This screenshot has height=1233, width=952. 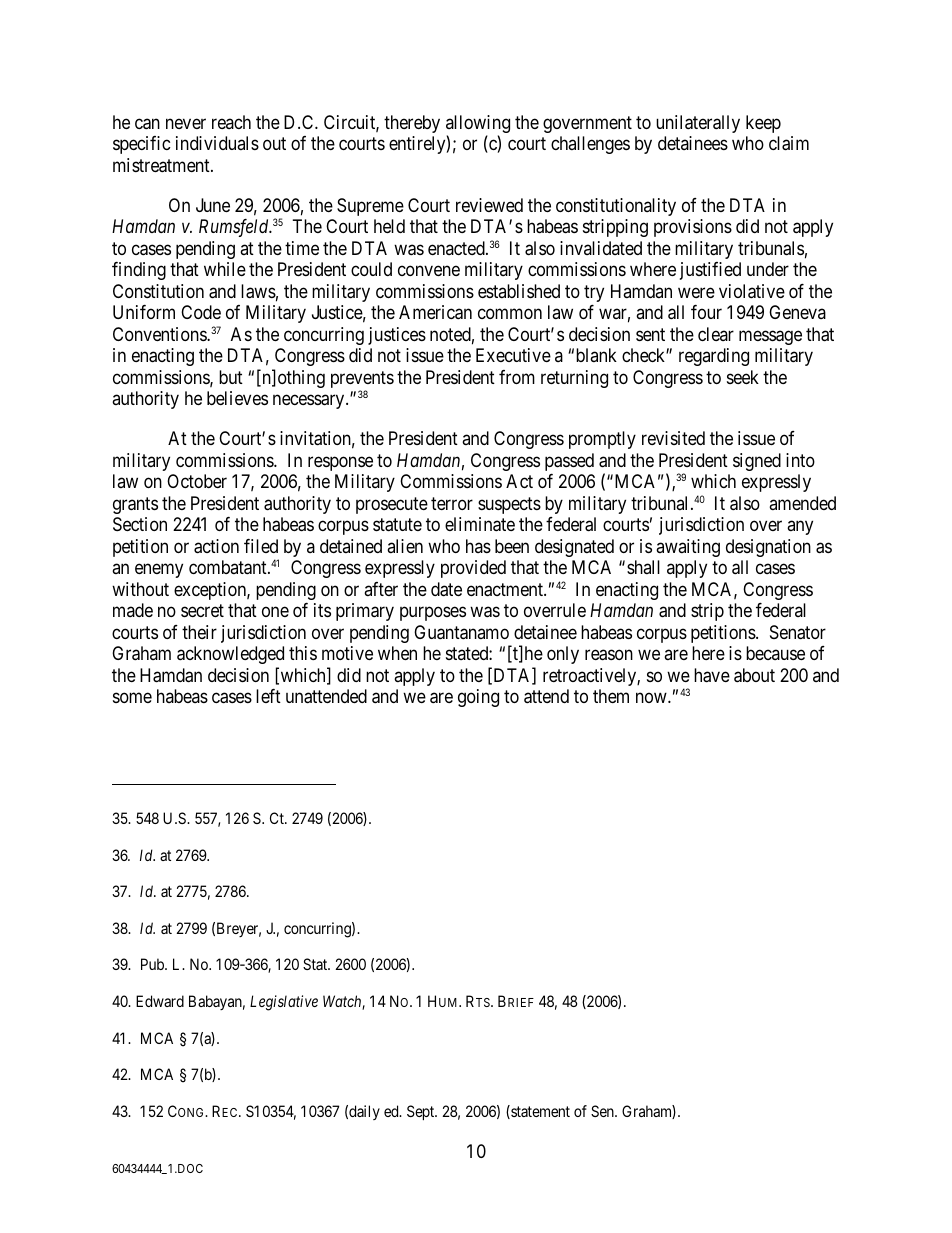 I want to click on American, so click(x=435, y=312).
